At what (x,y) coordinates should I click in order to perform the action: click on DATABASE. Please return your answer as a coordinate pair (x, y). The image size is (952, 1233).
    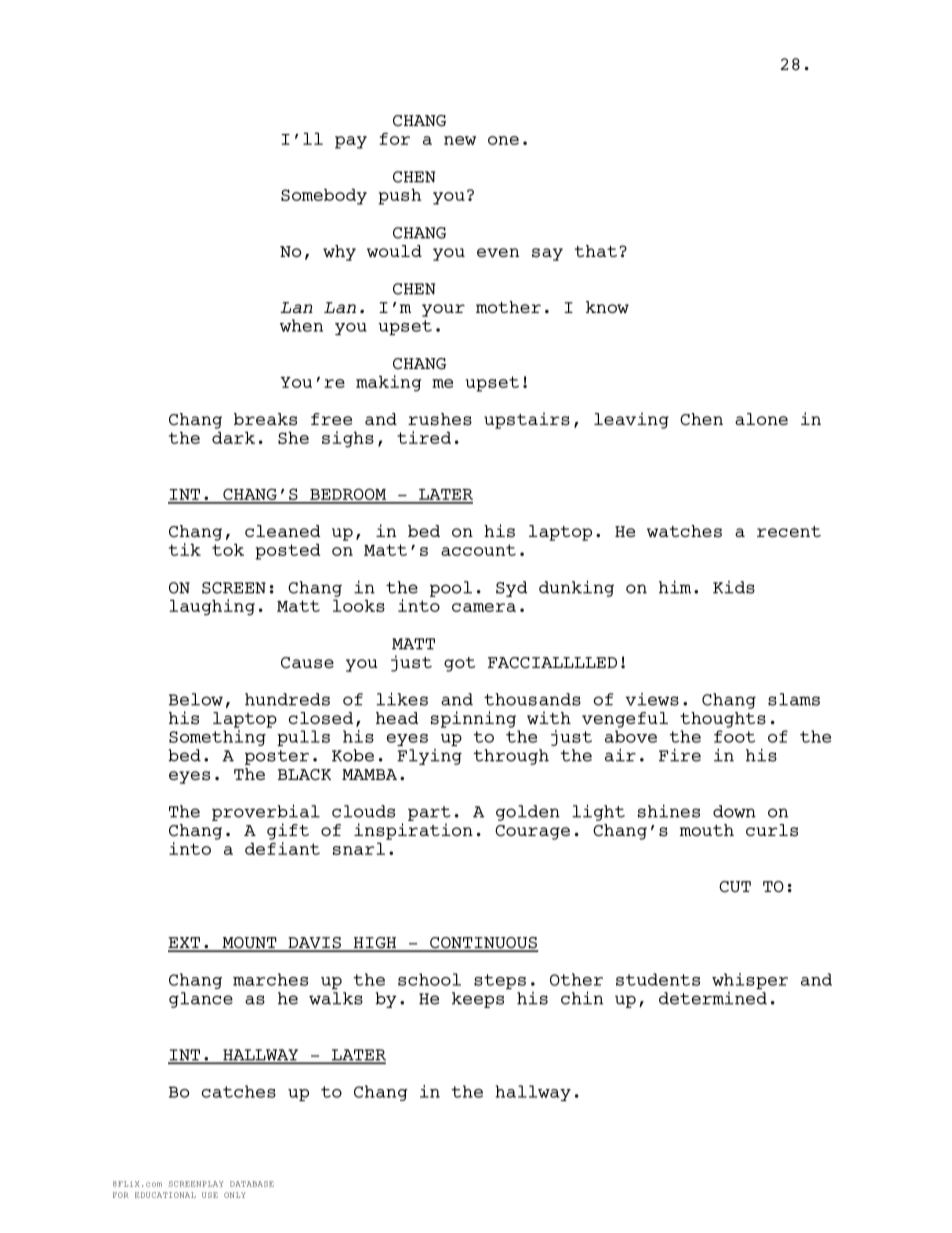
    Looking at the image, I should click on (252, 1184).
